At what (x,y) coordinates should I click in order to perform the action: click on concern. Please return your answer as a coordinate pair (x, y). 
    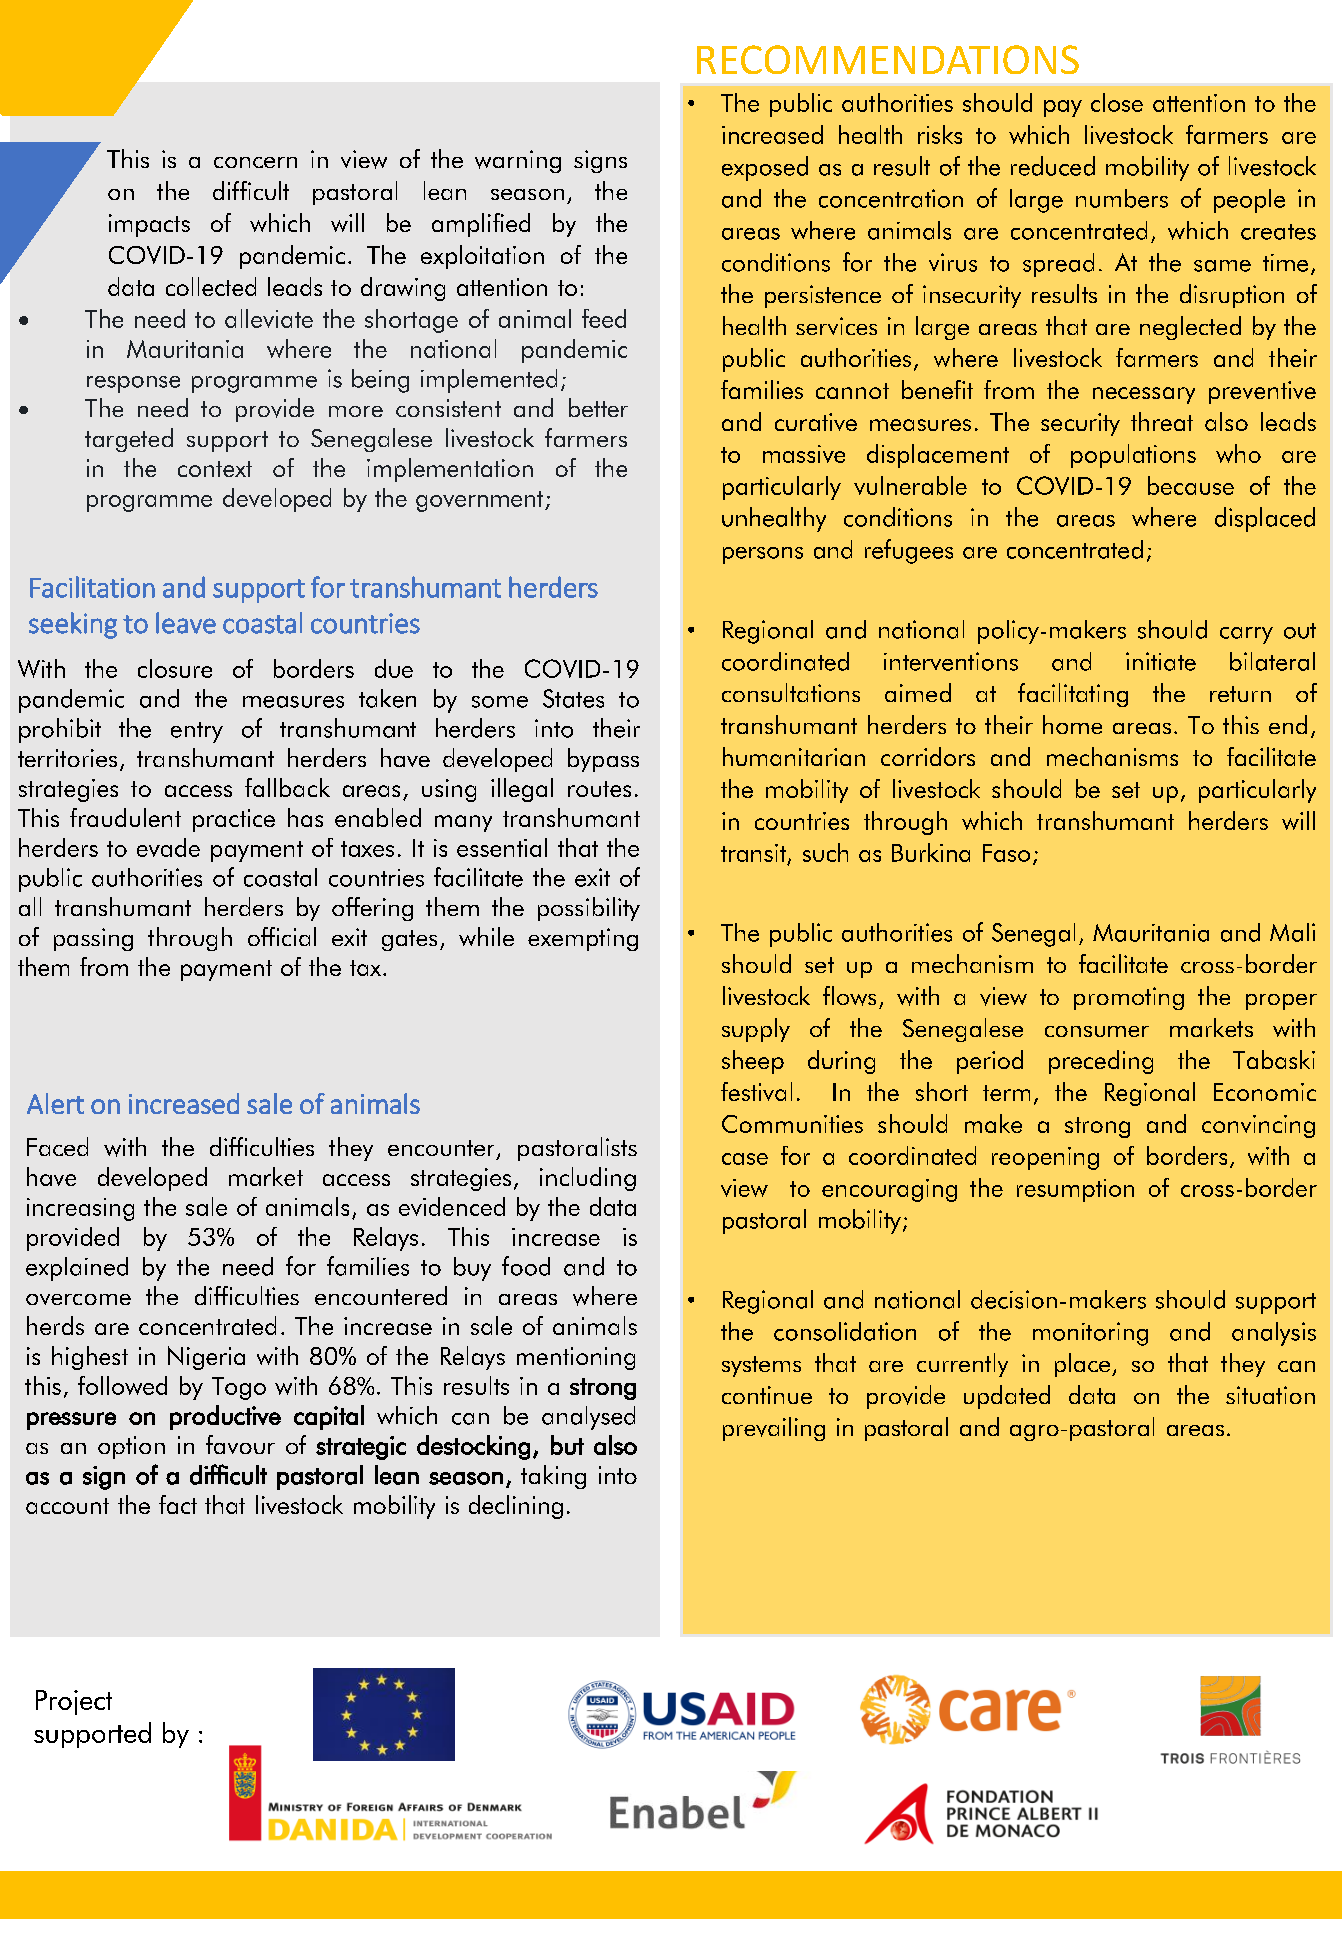
    Looking at the image, I should click on (255, 162).
